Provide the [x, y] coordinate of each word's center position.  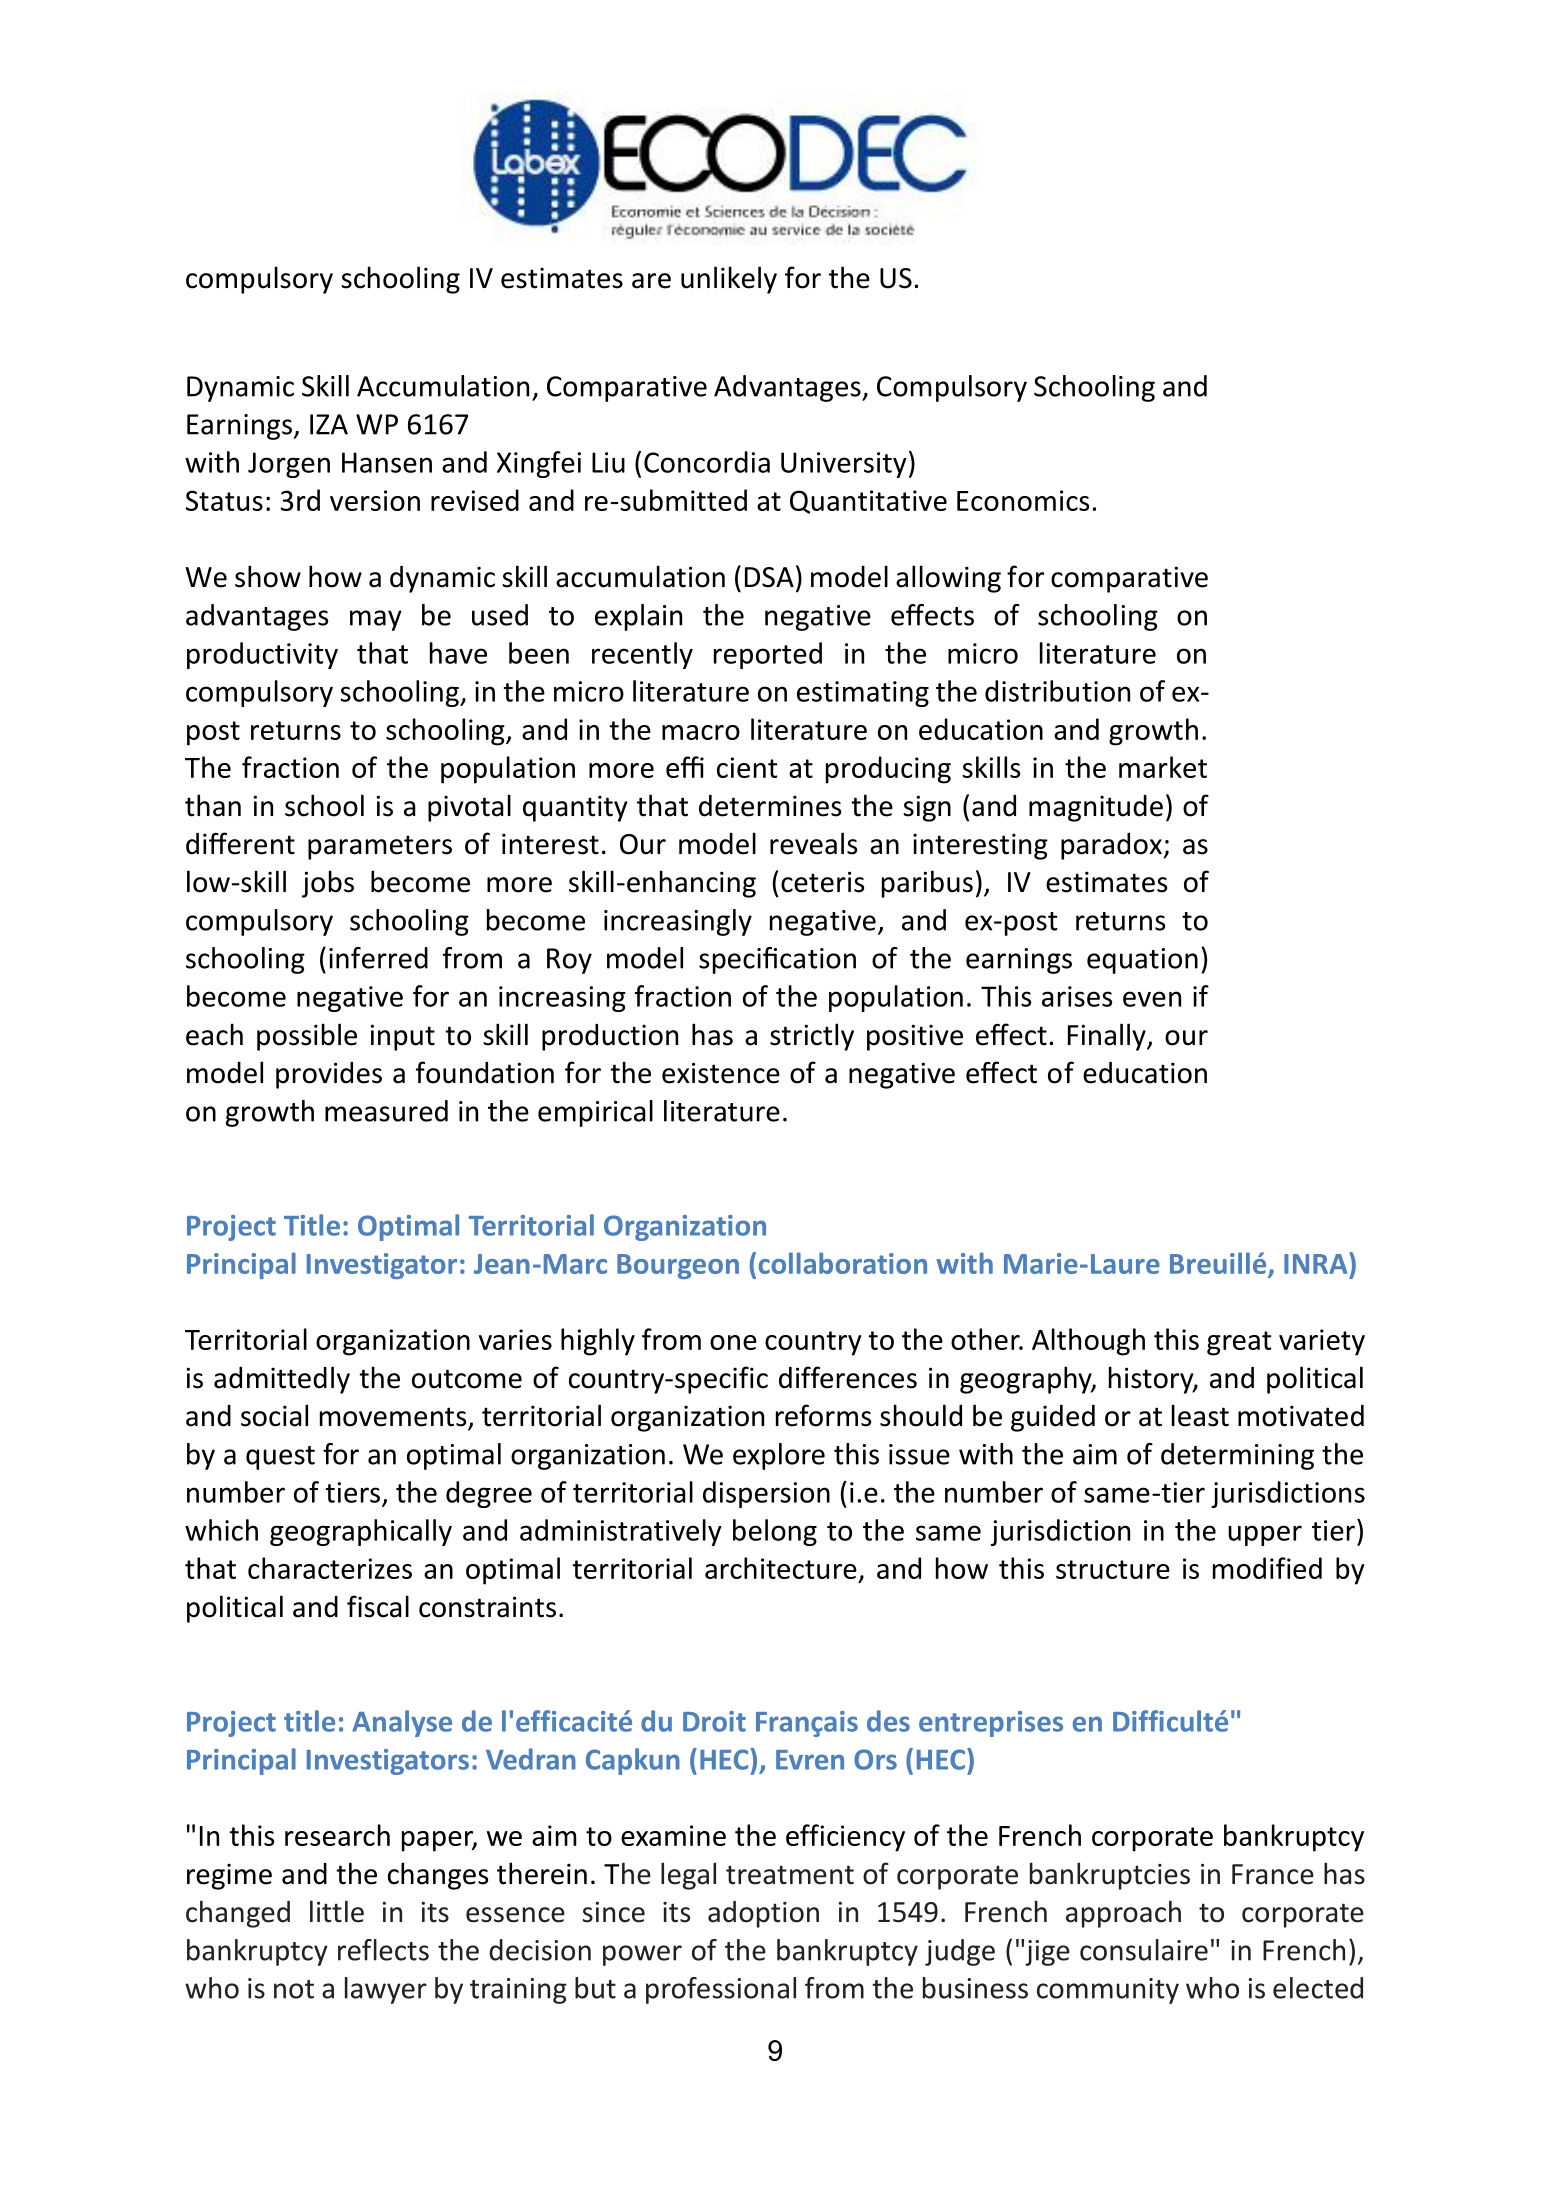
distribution [1057, 691]
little [337, 1911]
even [1152, 999]
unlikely [729, 280]
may [376, 620]
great [1239, 1343]
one [733, 1342]
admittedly [282, 1380]
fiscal [378, 1606]
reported [768, 655]
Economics [1023, 500]
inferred [378, 958]
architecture [781, 1568]
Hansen [387, 462]
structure [1113, 1569]
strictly [812, 1037]
